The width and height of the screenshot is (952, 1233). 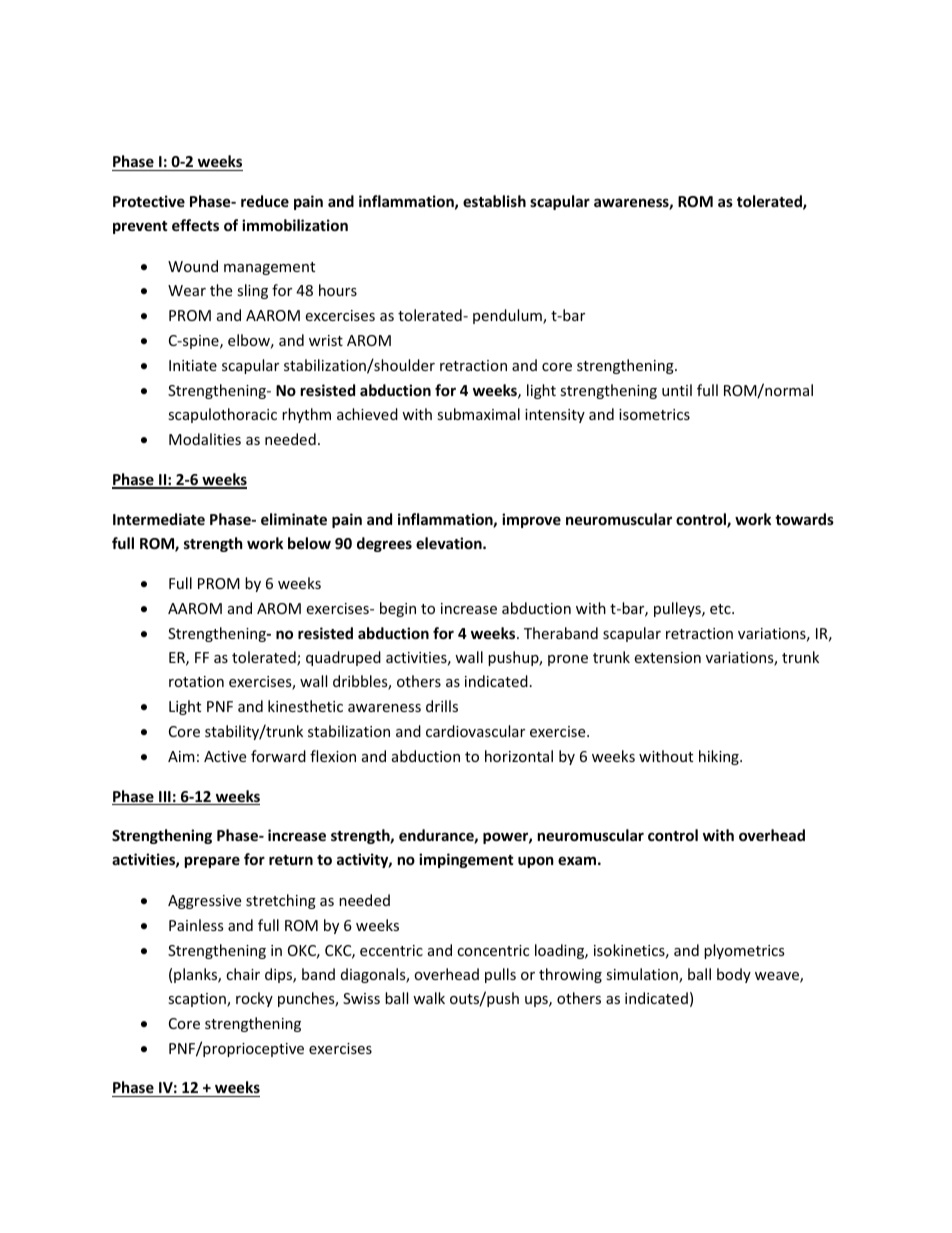 I want to click on isometrics, so click(x=654, y=414).
